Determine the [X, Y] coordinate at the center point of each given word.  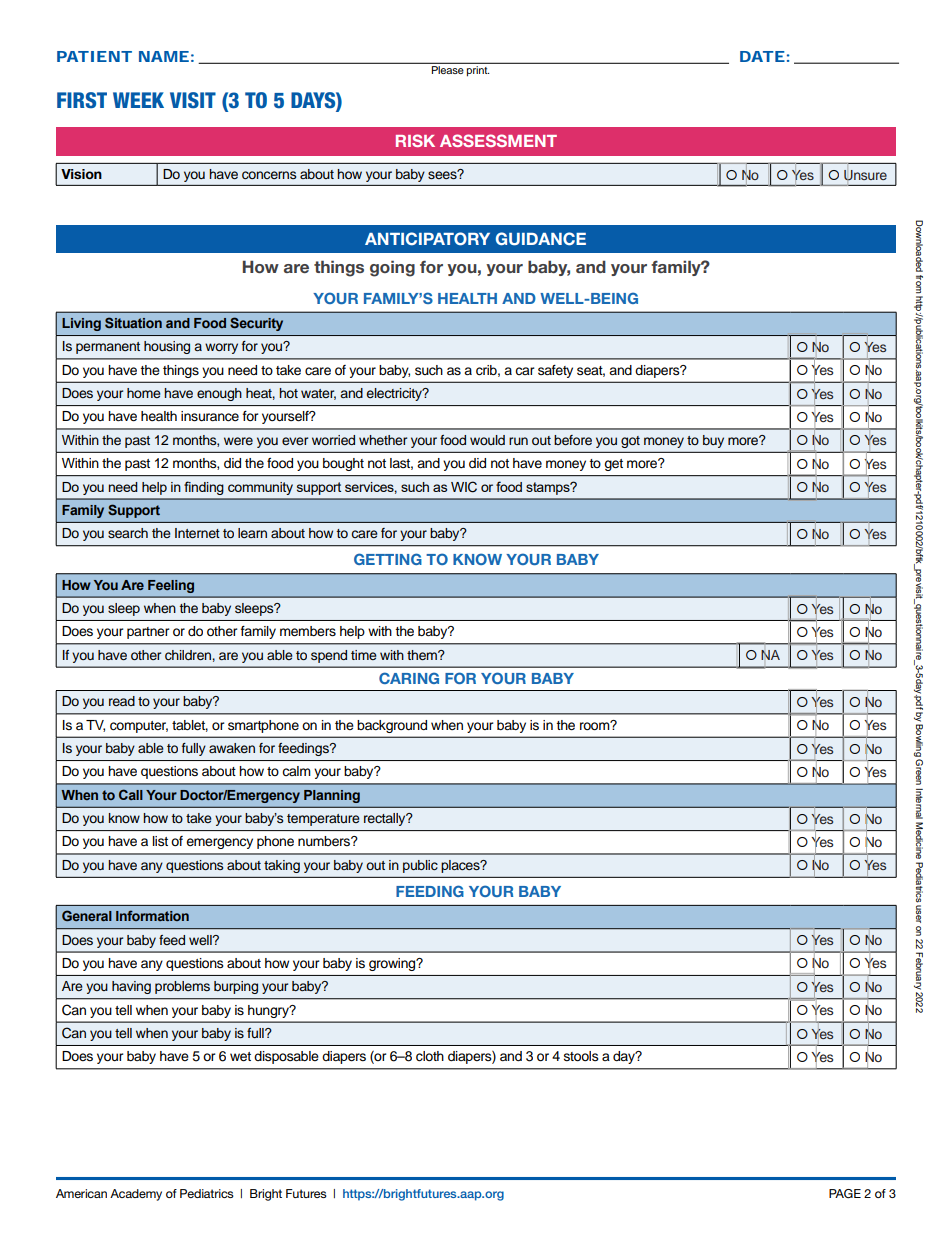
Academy [136, 1195]
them [423, 655]
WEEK [138, 100]
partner [148, 633]
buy [713, 441]
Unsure [865, 175]
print [478, 71]
